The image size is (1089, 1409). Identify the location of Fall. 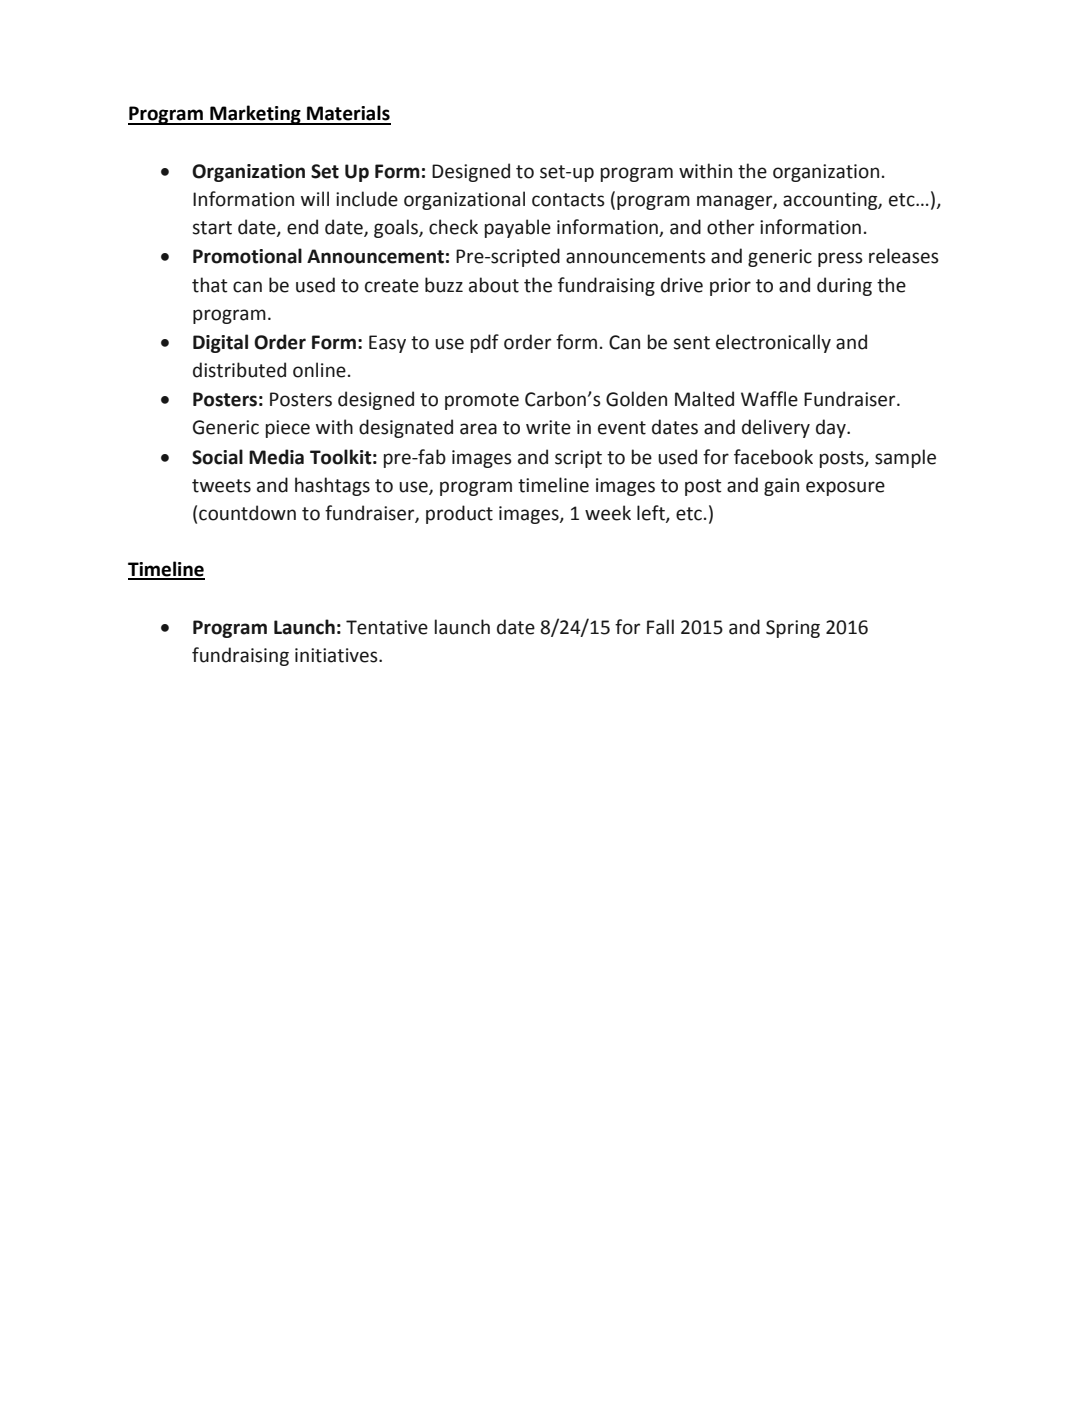
(660, 627).
